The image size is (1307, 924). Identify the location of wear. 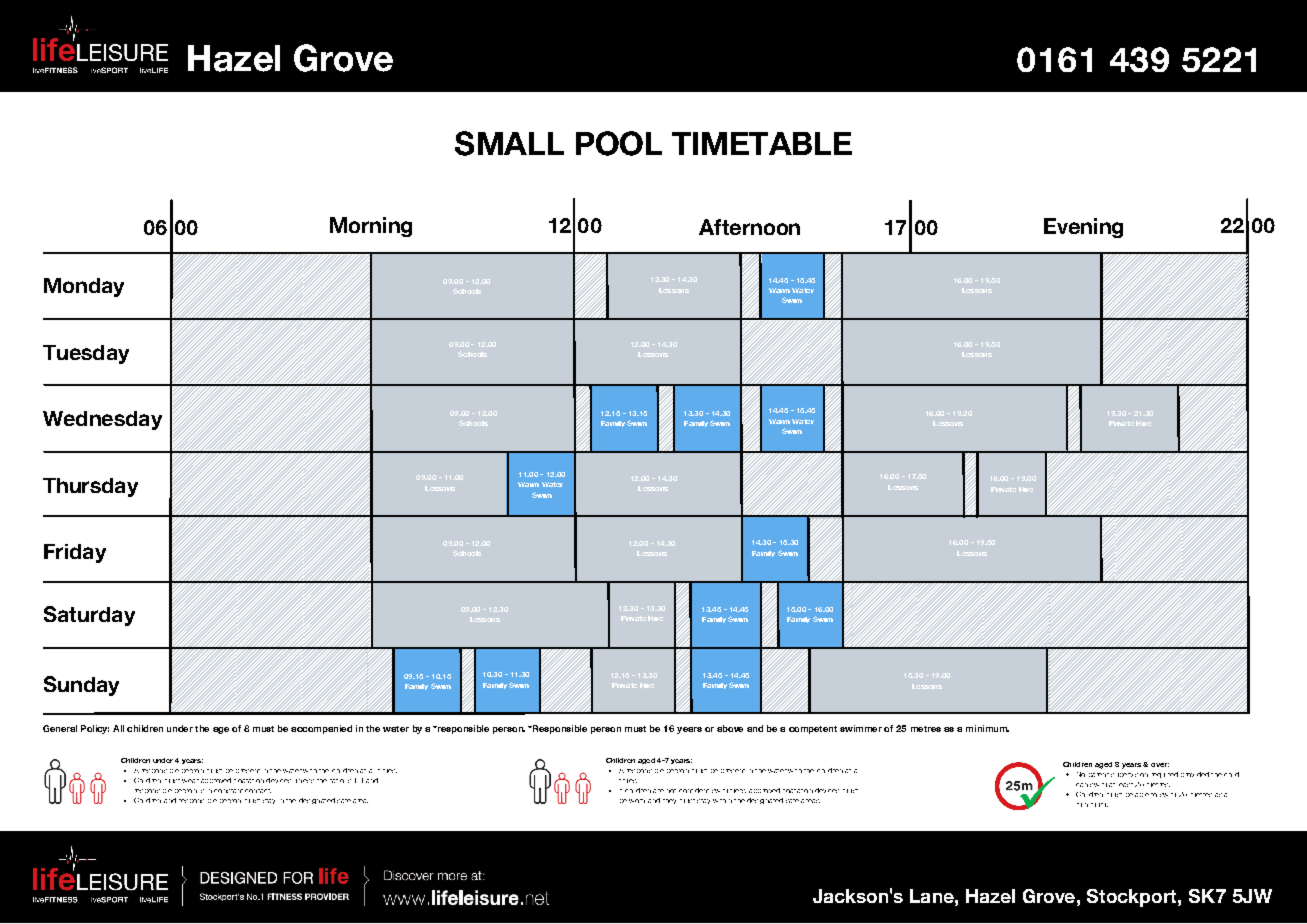
(190, 781).
